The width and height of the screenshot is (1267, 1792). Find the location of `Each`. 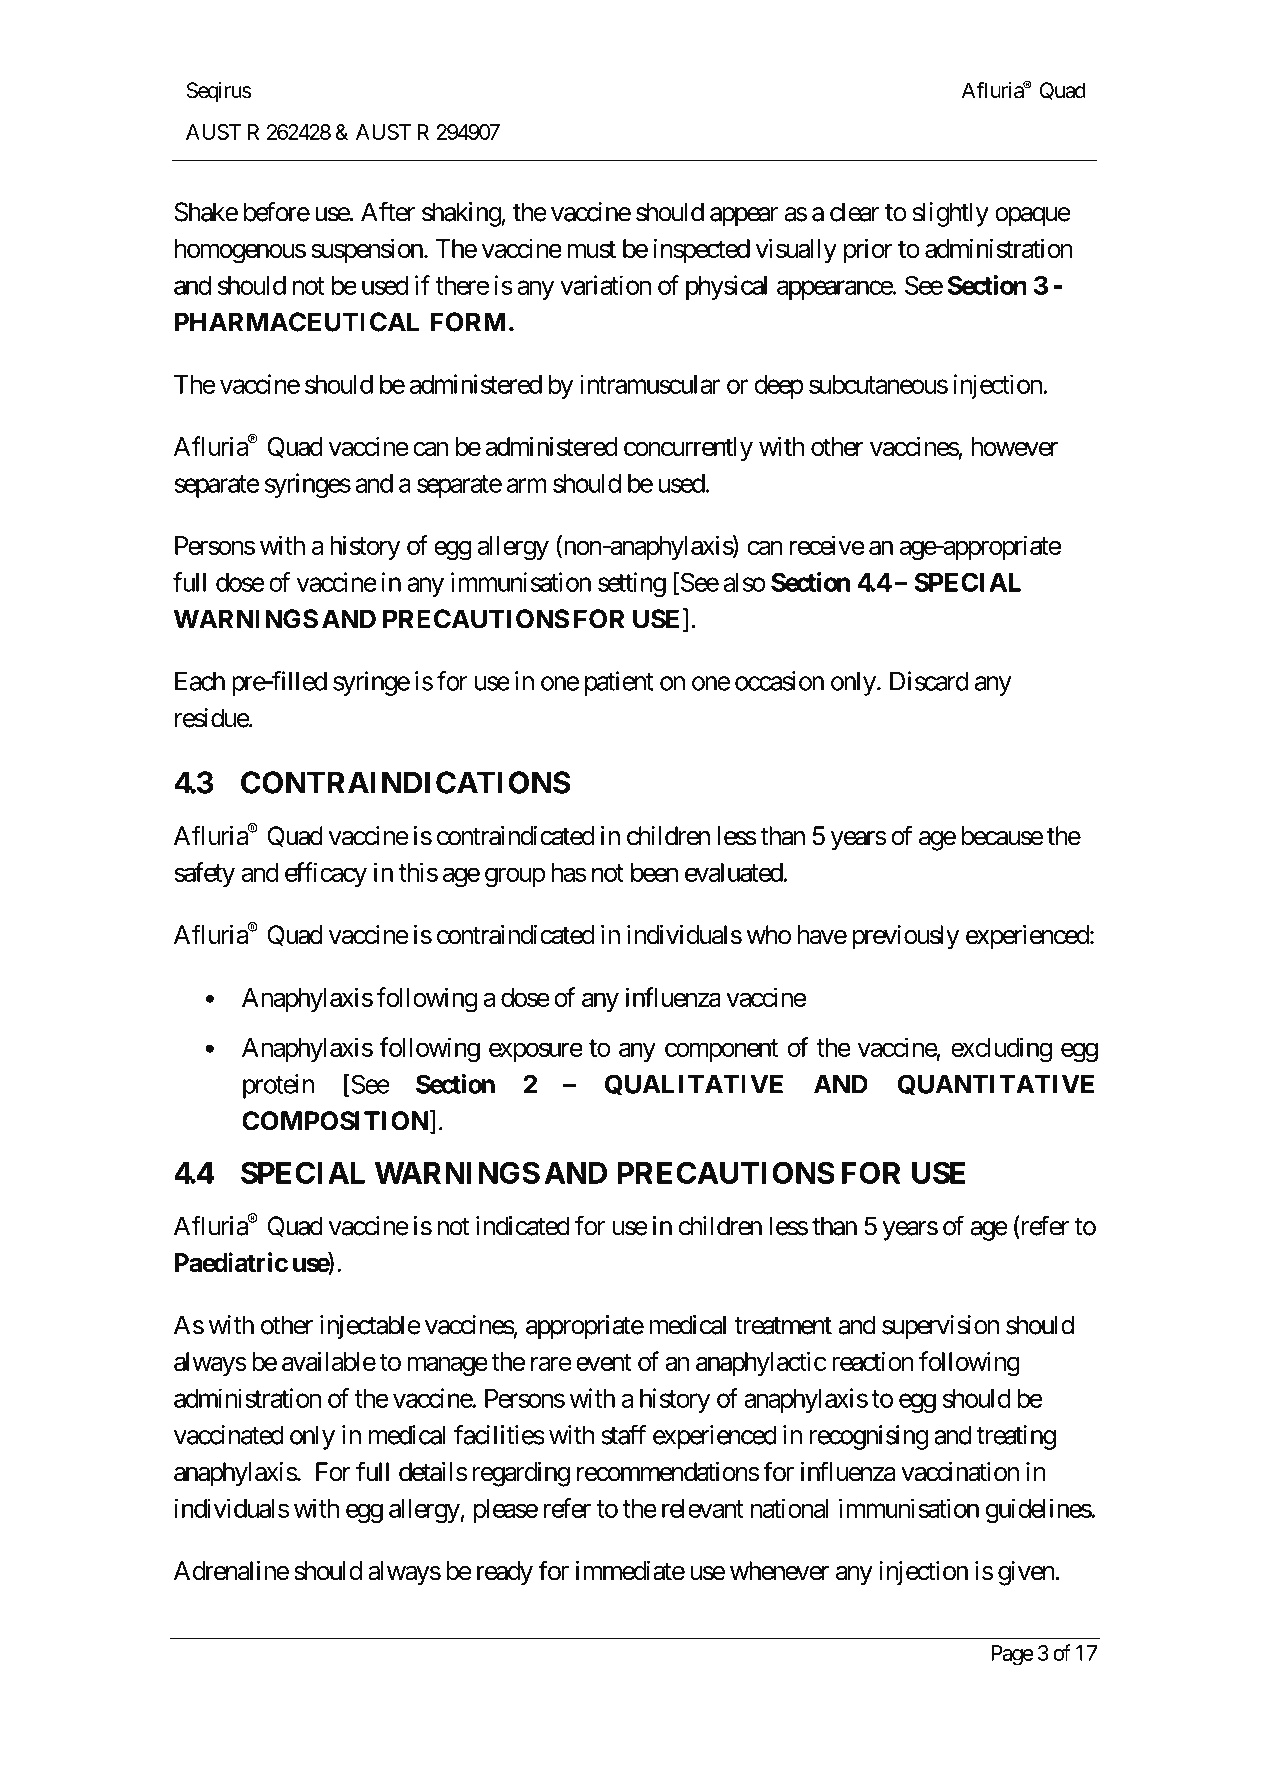

Each is located at coordinates (200, 681).
